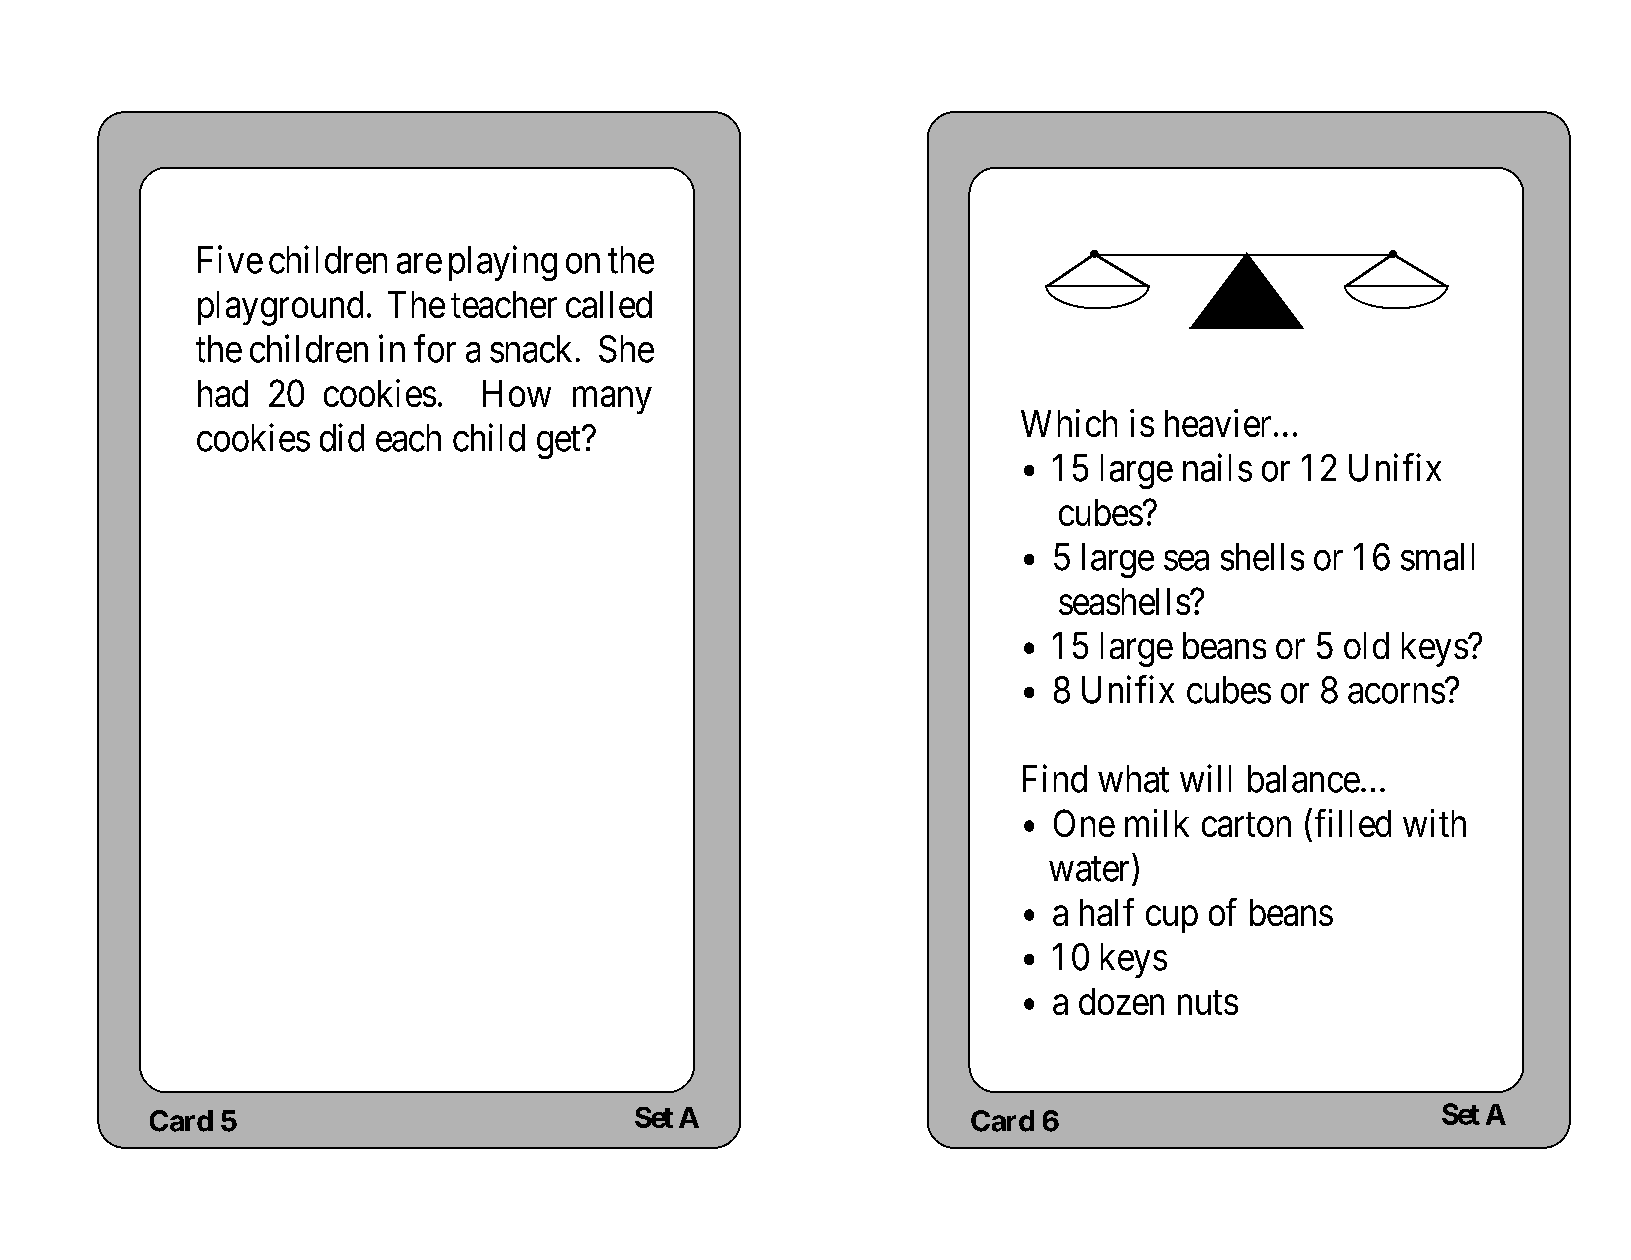 Image resolution: width=1631 pixels, height=1260 pixels. What do you see at coordinates (1133, 779) in the document?
I see `what` at bounding box center [1133, 779].
